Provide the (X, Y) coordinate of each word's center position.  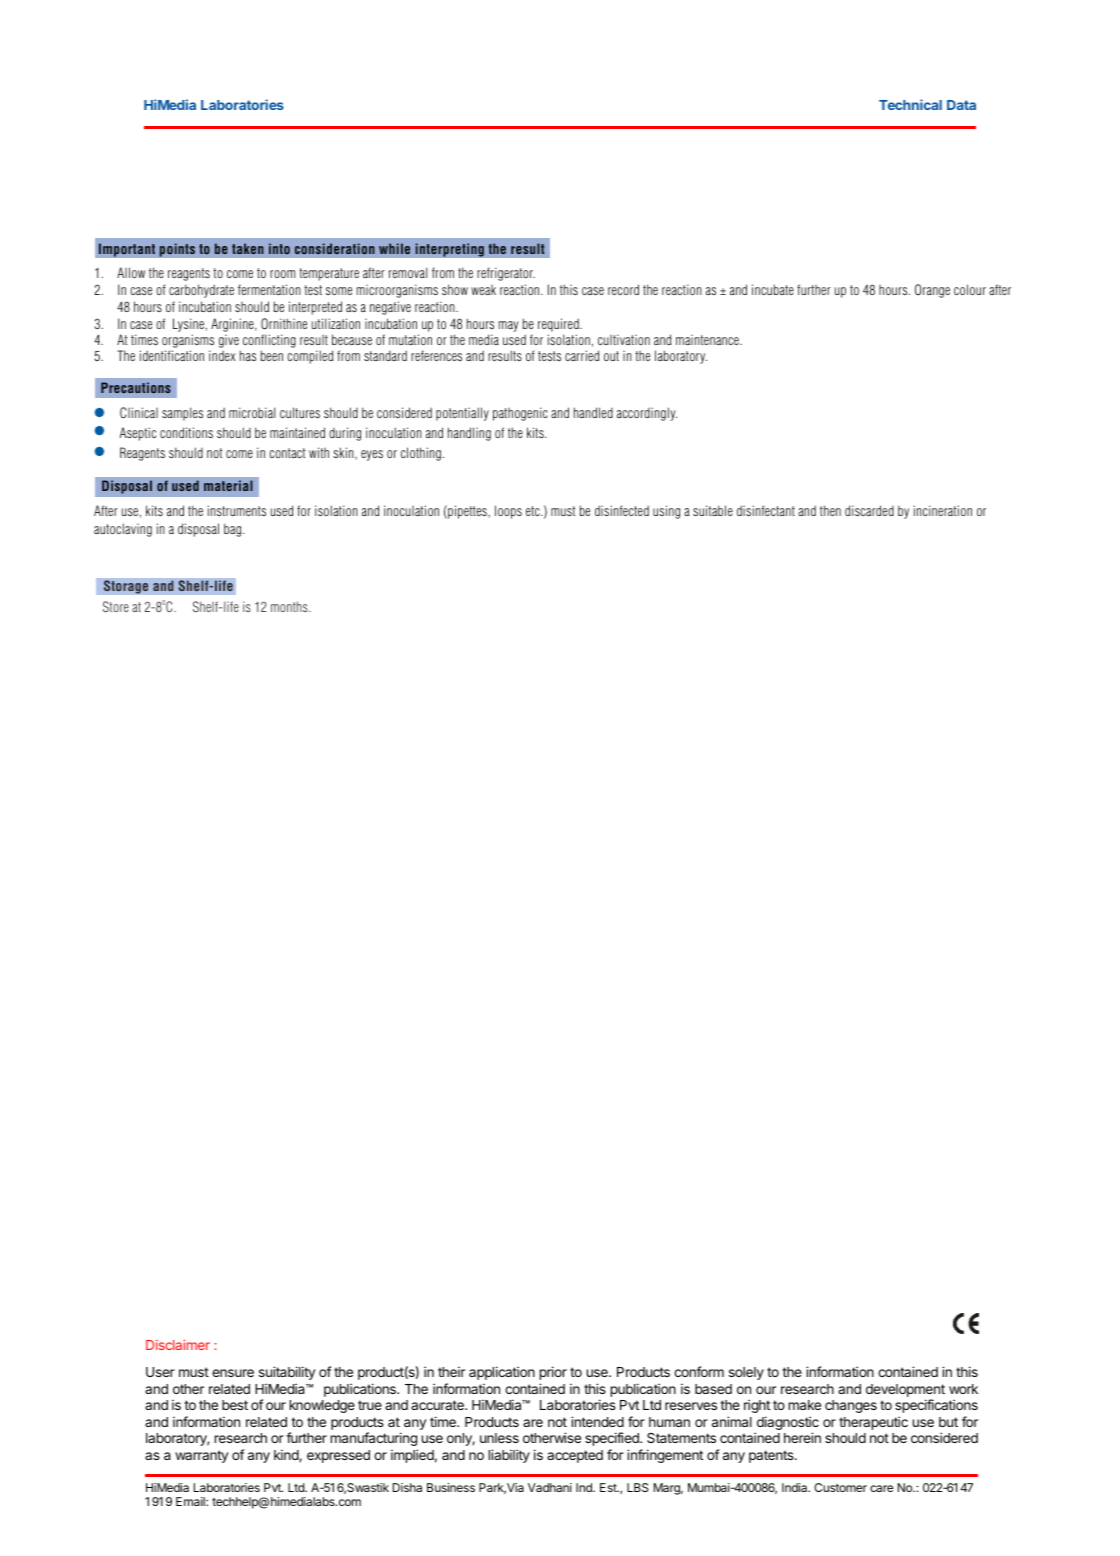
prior (553, 1373)
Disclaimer (178, 1344)
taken (248, 248)
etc (534, 511)
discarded (869, 510)
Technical (910, 104)
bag (234, 530)
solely (746, 1373)
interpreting (449, 250)
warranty (201, 1456)
